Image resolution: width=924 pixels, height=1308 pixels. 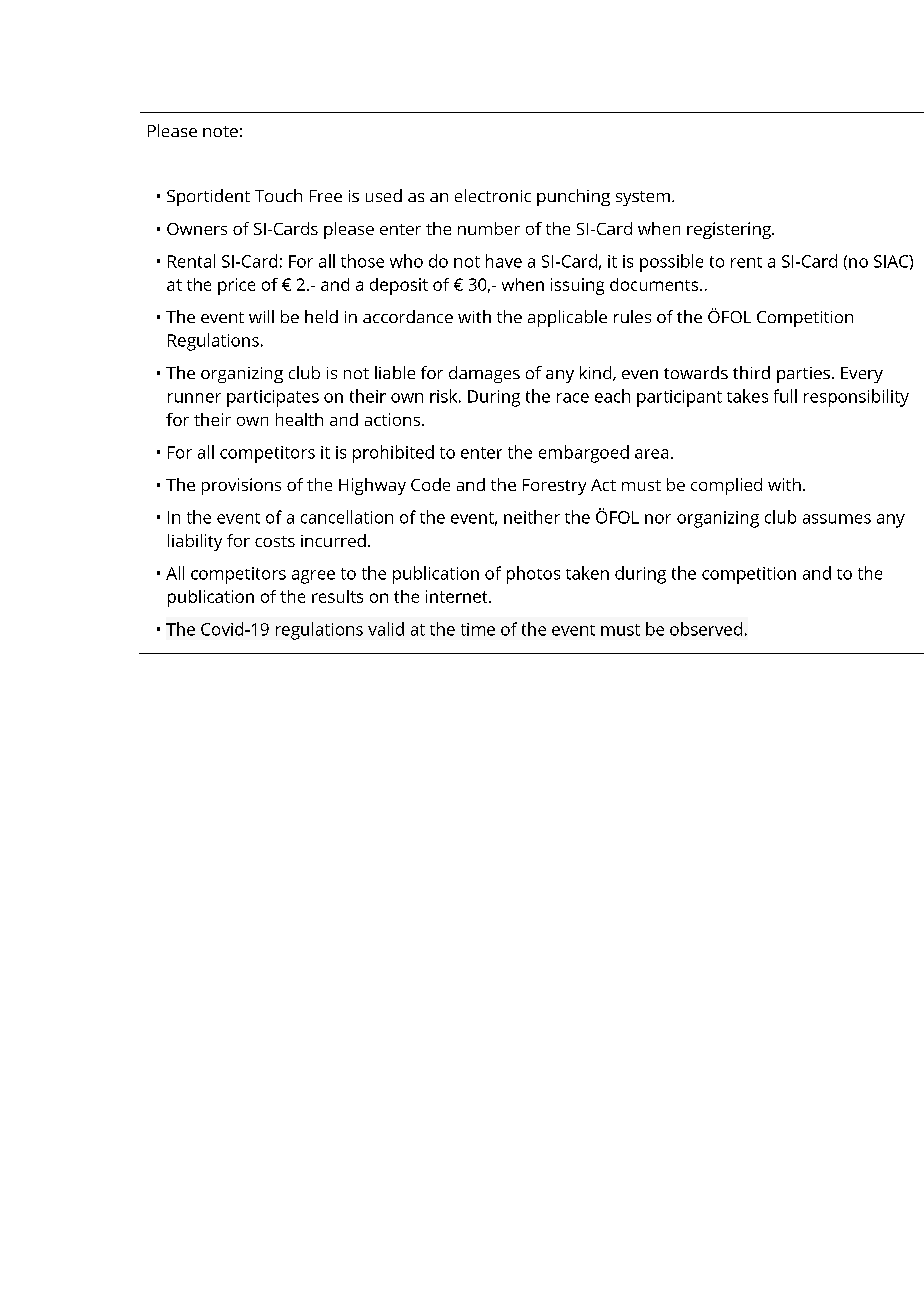 I want to click on complied, so click(x=726, y=486).
